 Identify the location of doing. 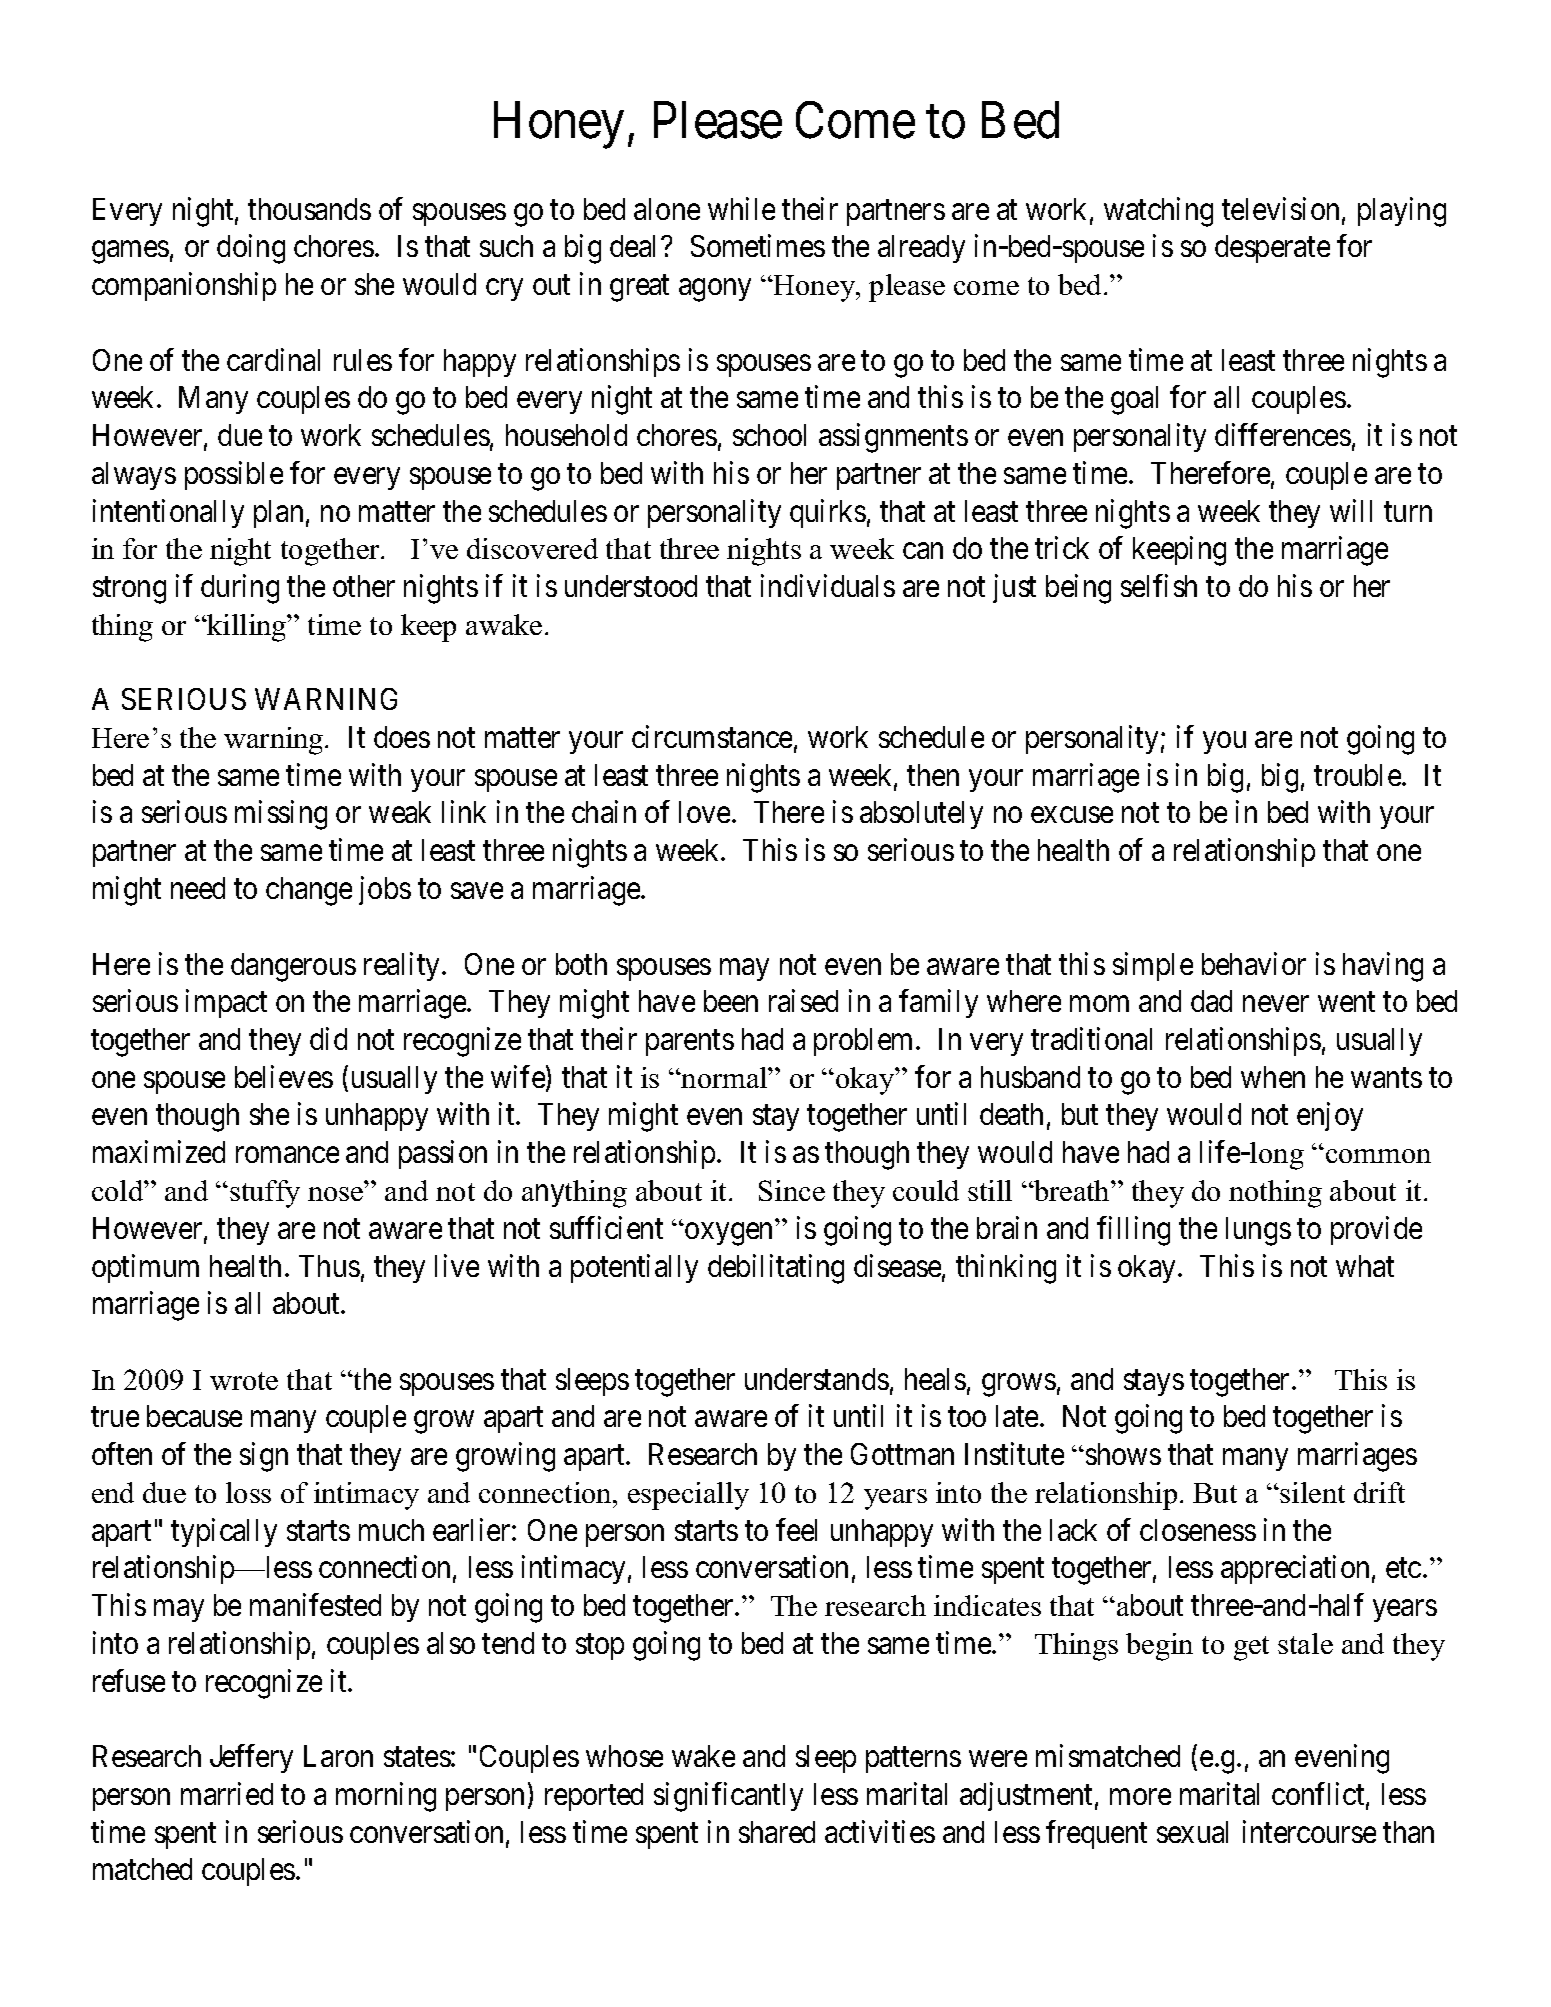
(251, 249).
